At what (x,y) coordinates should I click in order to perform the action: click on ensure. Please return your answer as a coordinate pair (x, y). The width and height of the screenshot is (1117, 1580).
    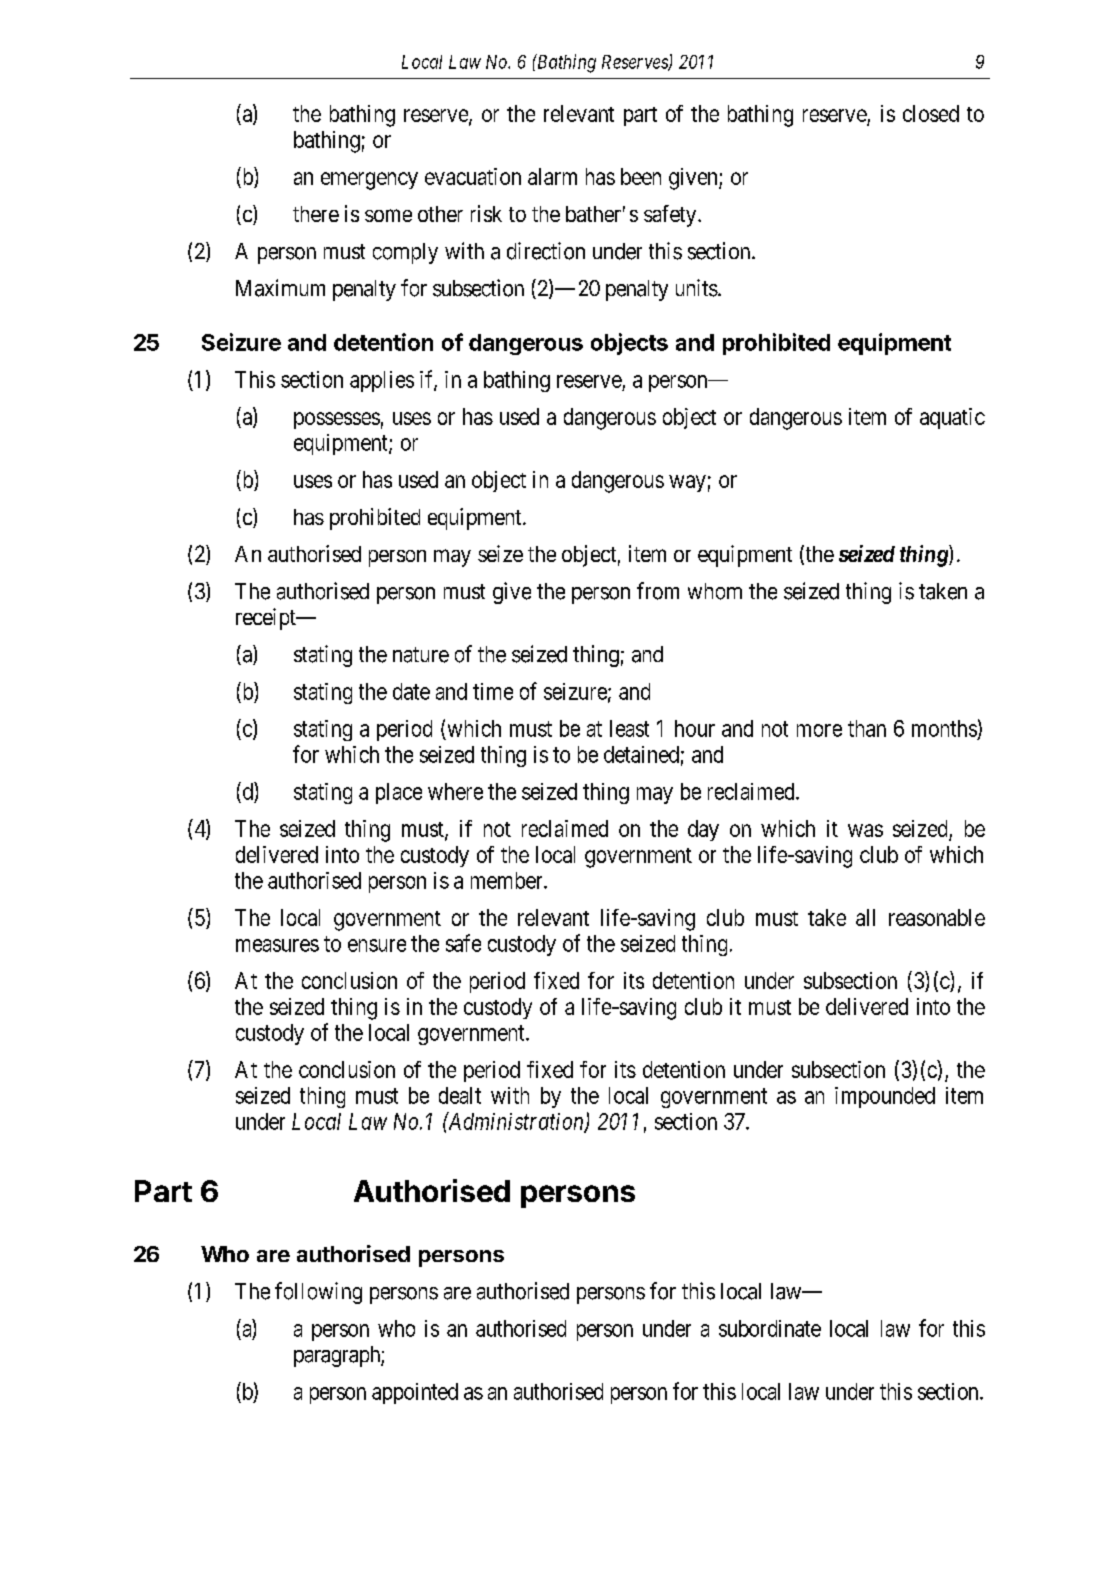
    Looking at the image, I should click on (377, 945).
